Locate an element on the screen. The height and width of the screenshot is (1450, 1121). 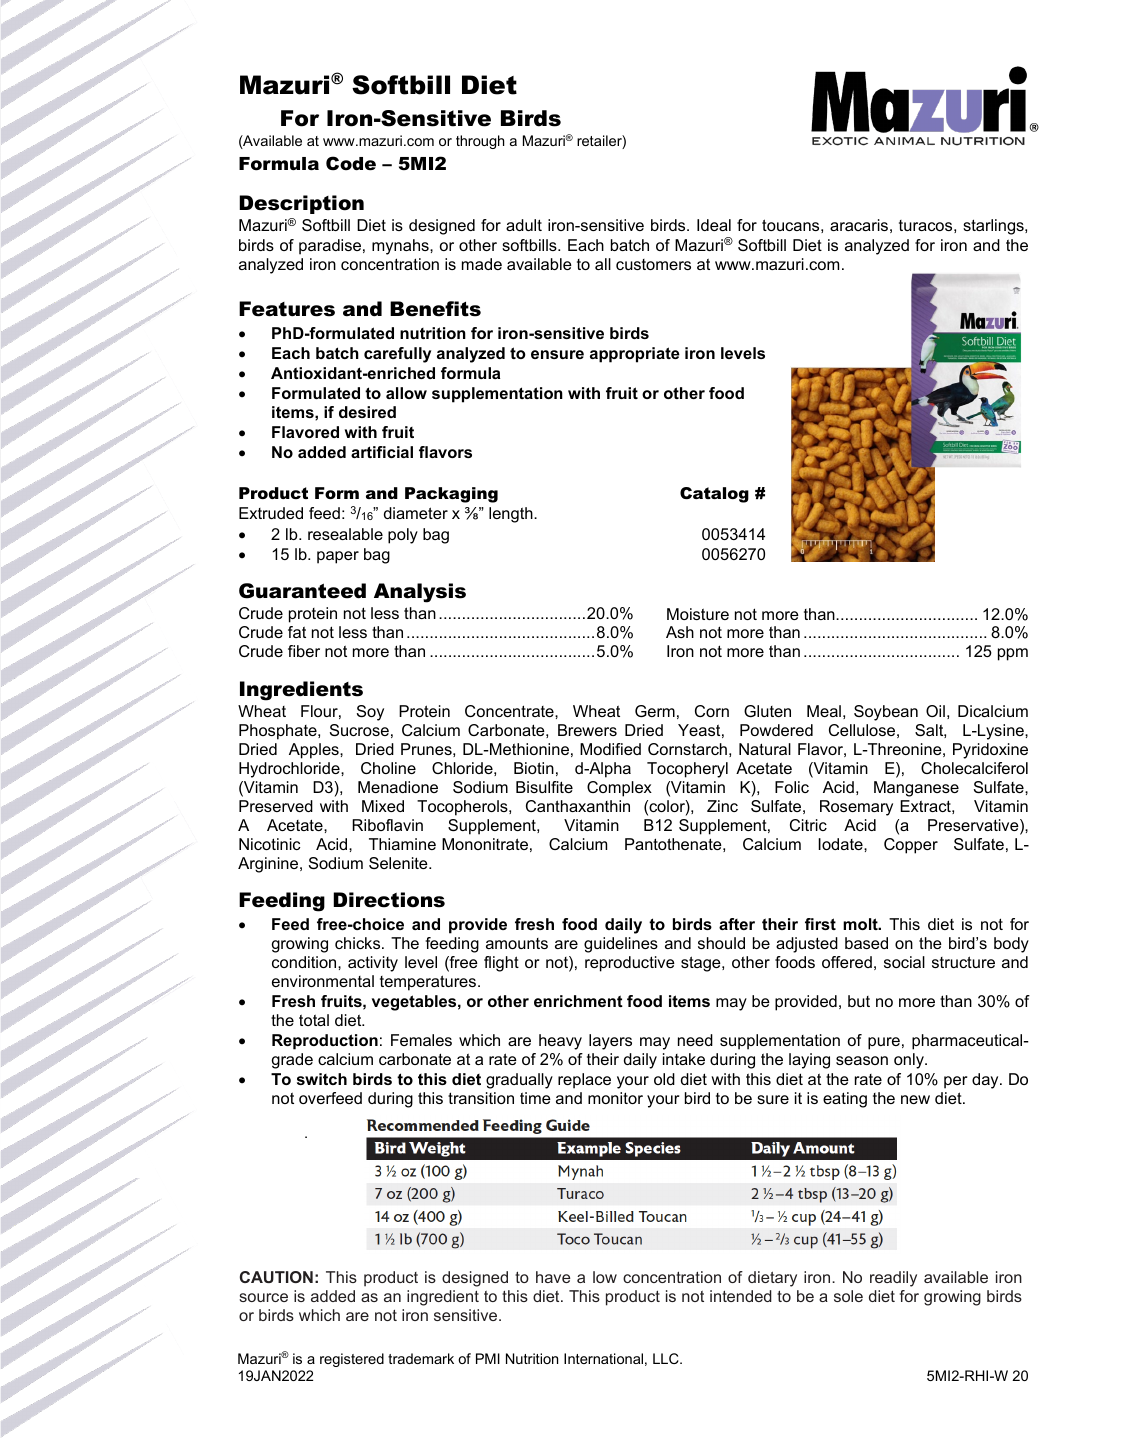
Manganese is located at coordinates (916, 789).
